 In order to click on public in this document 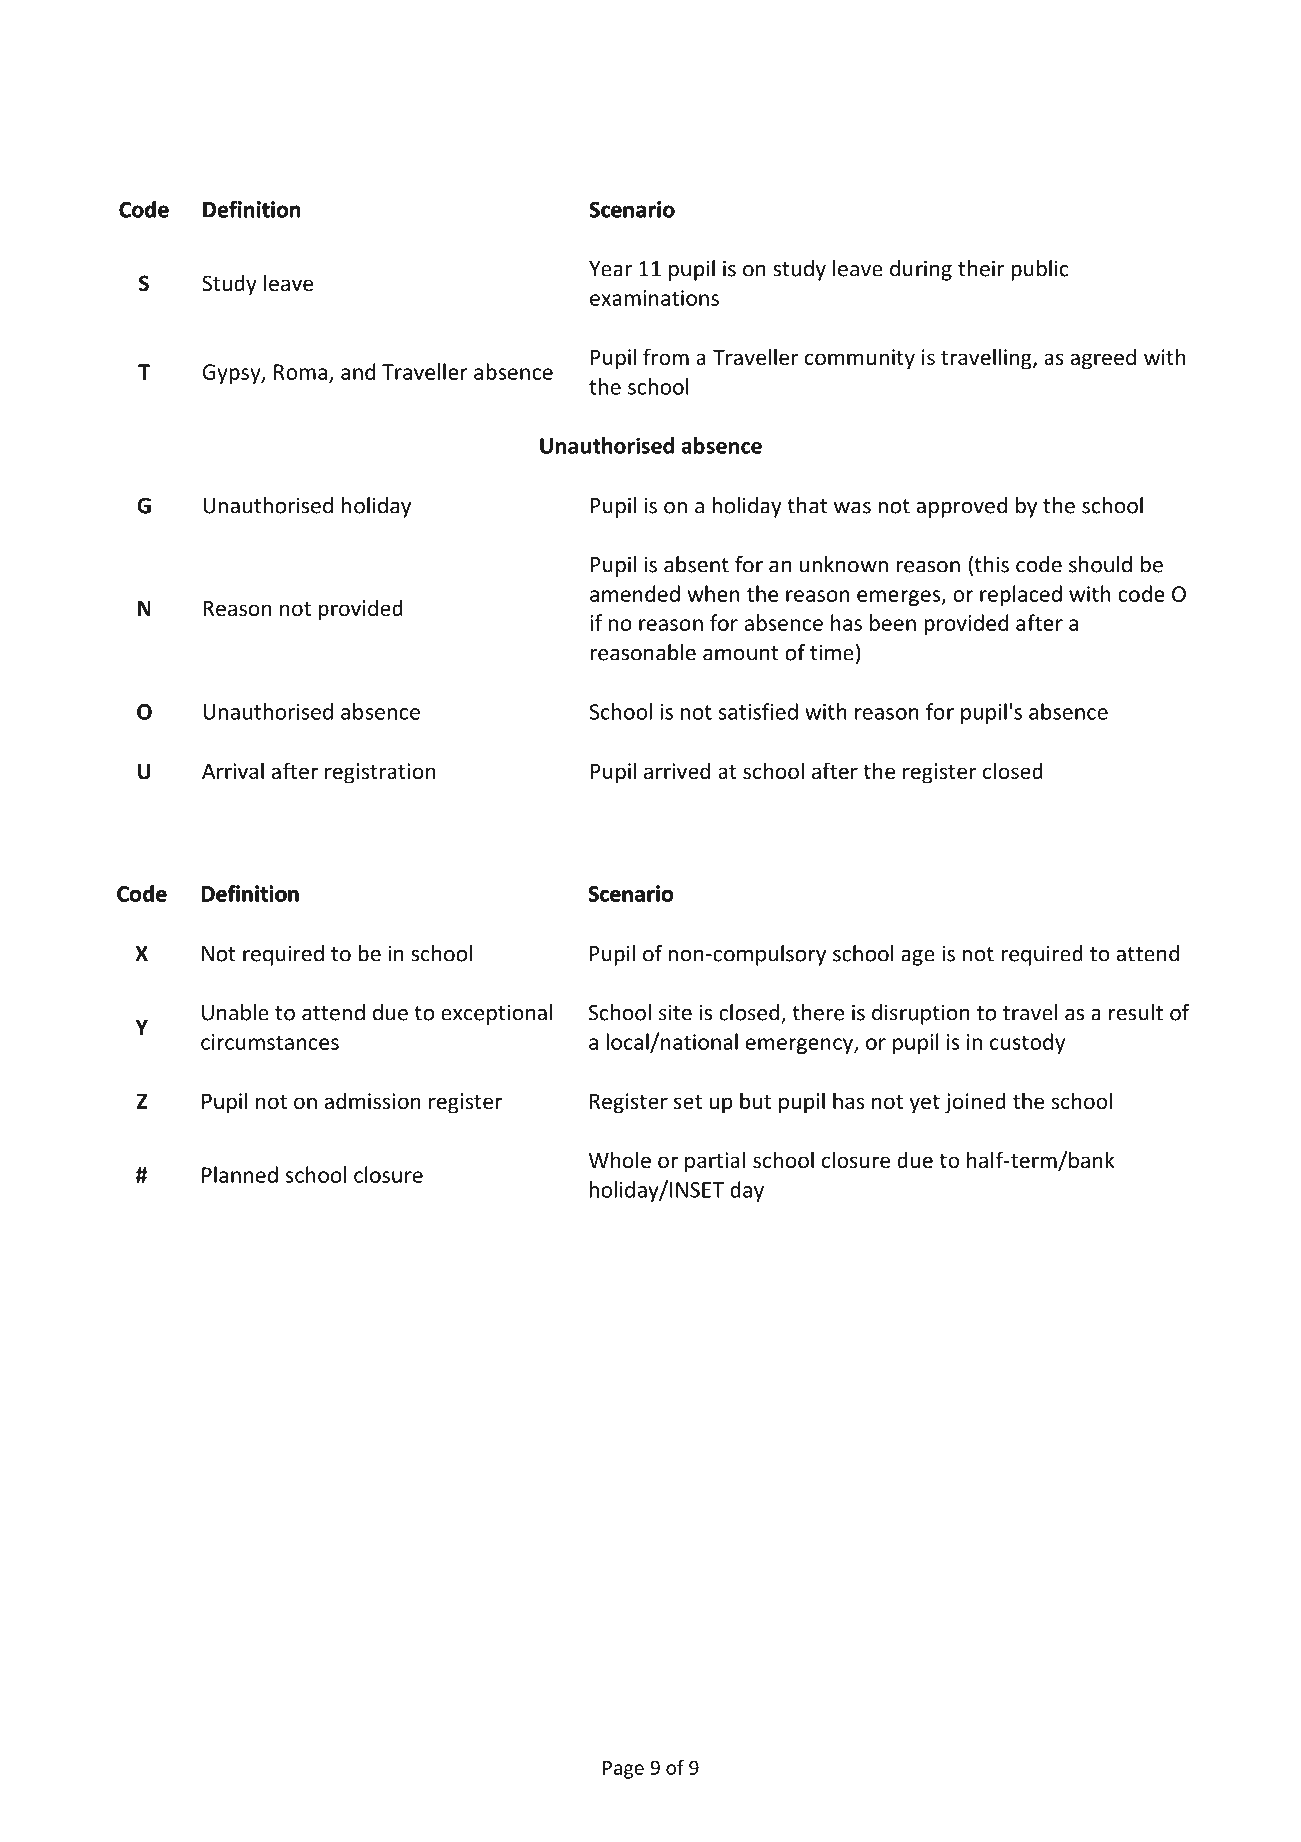, I will do `click(1039, 270)`.
